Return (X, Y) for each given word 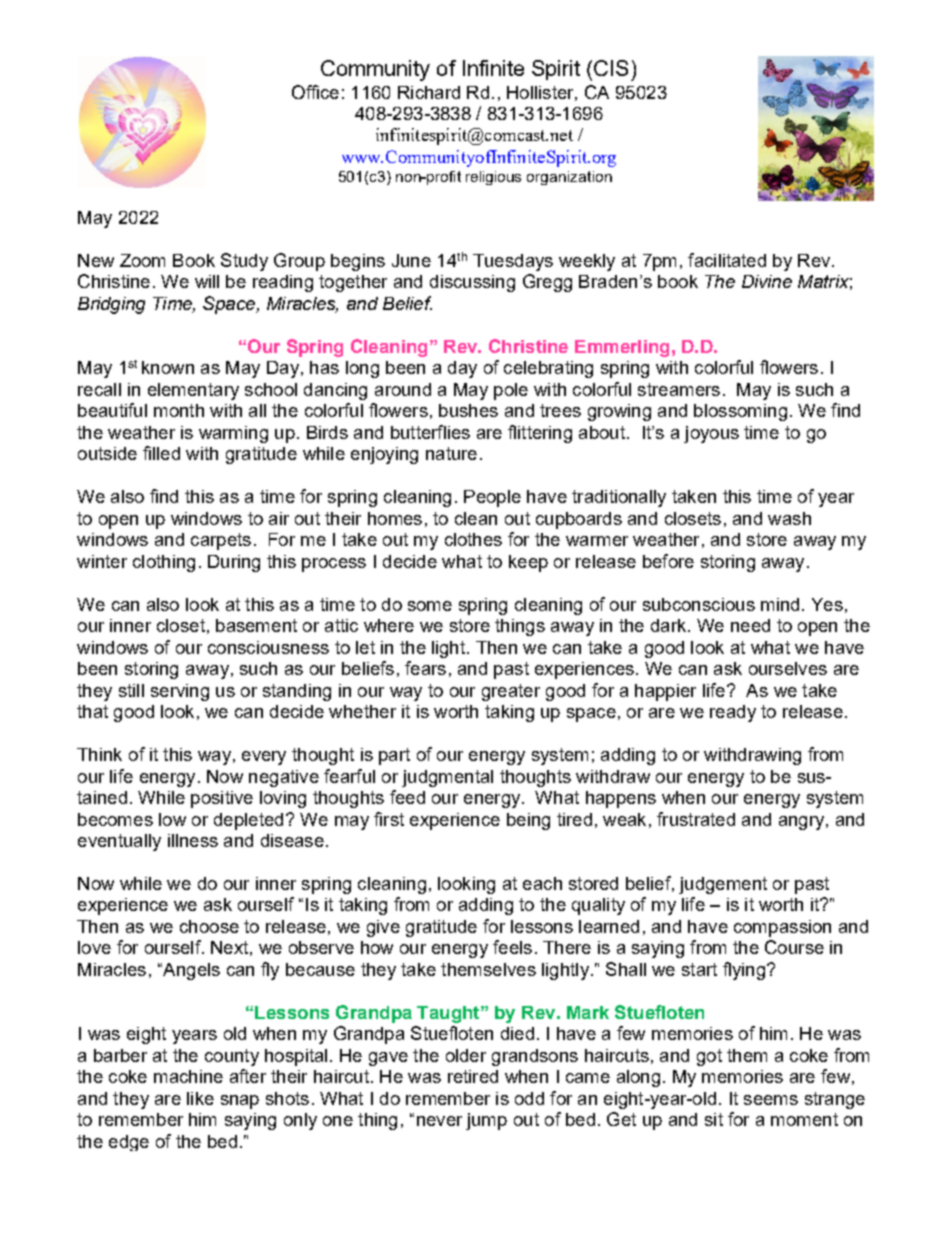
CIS (611, 68)
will (207, 281)
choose (209, 926)
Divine (767, 281)
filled (161, 453)
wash (789, 518)
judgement (723, 885)
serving (180, 692)
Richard (429, 92)
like (200, 1098)
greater (511, 692)
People (492, 498)
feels (512, 947)
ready (733, 713)
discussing (472, 283)
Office (315, 92)
